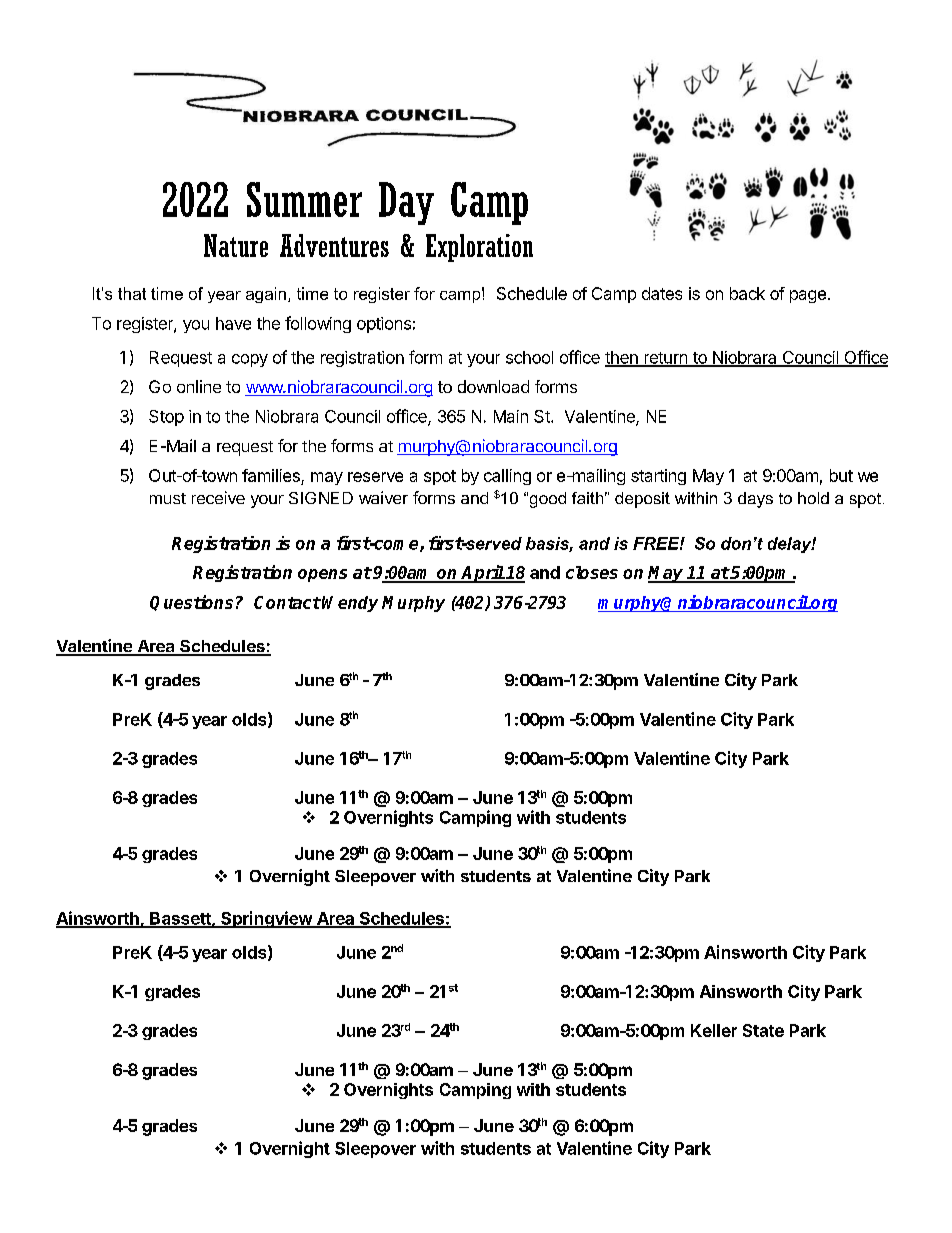  What do you see at coordinates (755, 500) in the screenshot?
I see `days` at bounding box center [755, 500].
